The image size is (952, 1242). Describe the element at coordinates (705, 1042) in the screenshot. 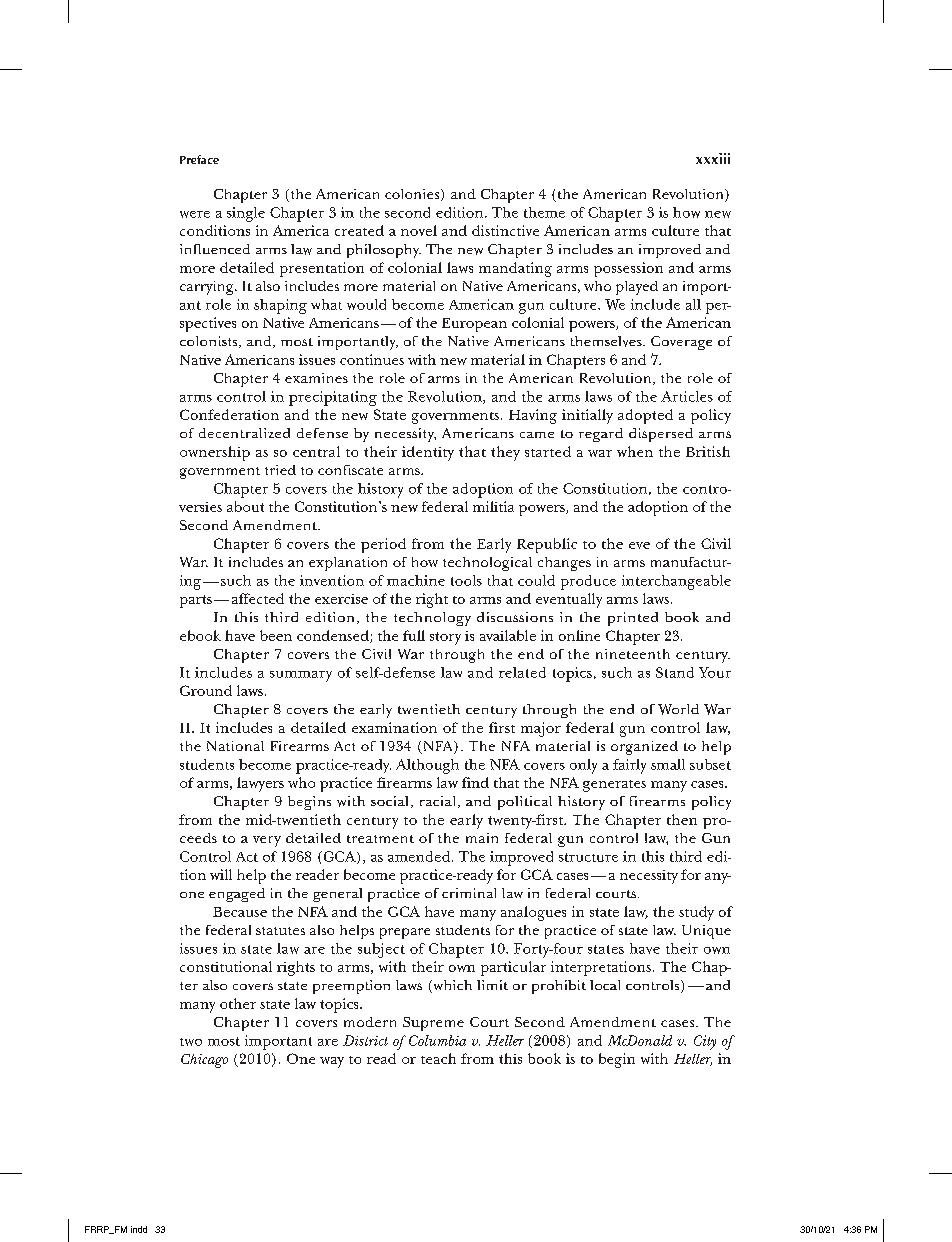

I see `City` at that location.
